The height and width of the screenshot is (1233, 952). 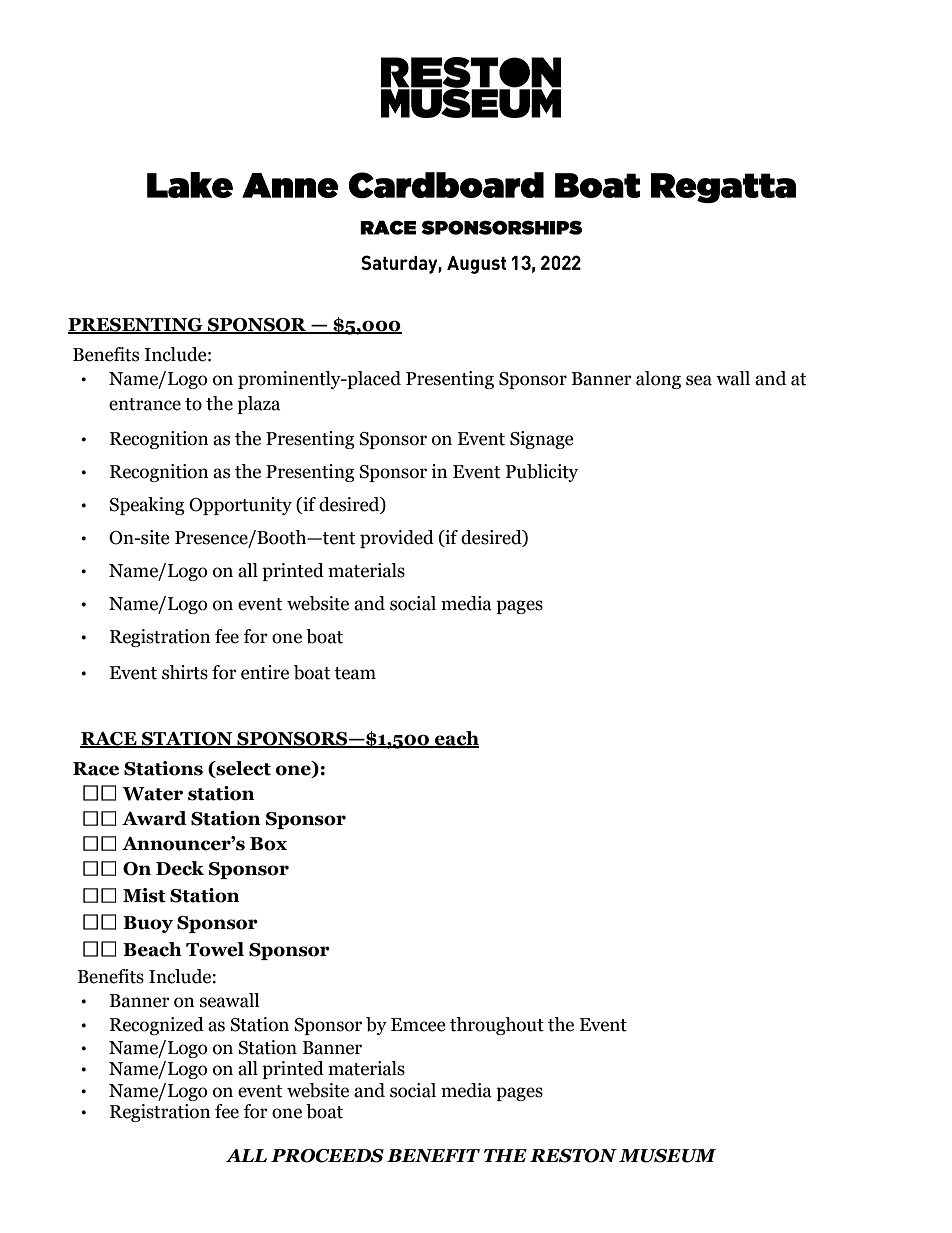 I want to click on plaza, so click(x=258, y=405).
